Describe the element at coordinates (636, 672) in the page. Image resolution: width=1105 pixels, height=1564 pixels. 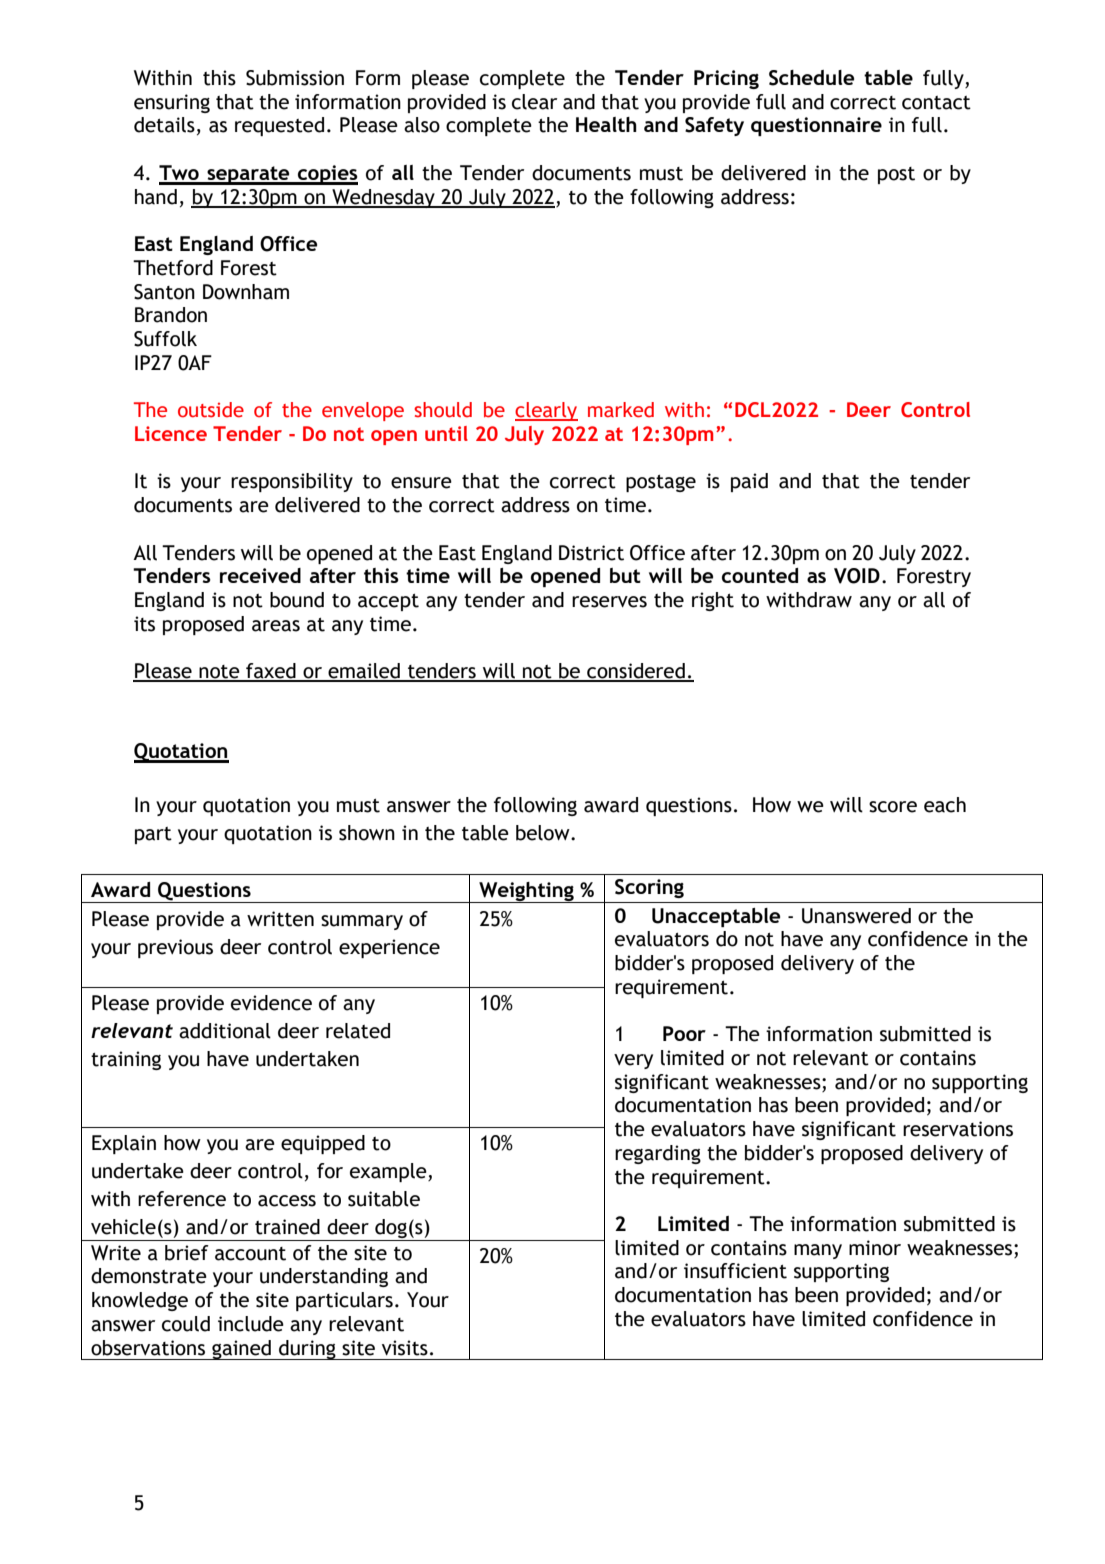
I see `considered` at that location.
